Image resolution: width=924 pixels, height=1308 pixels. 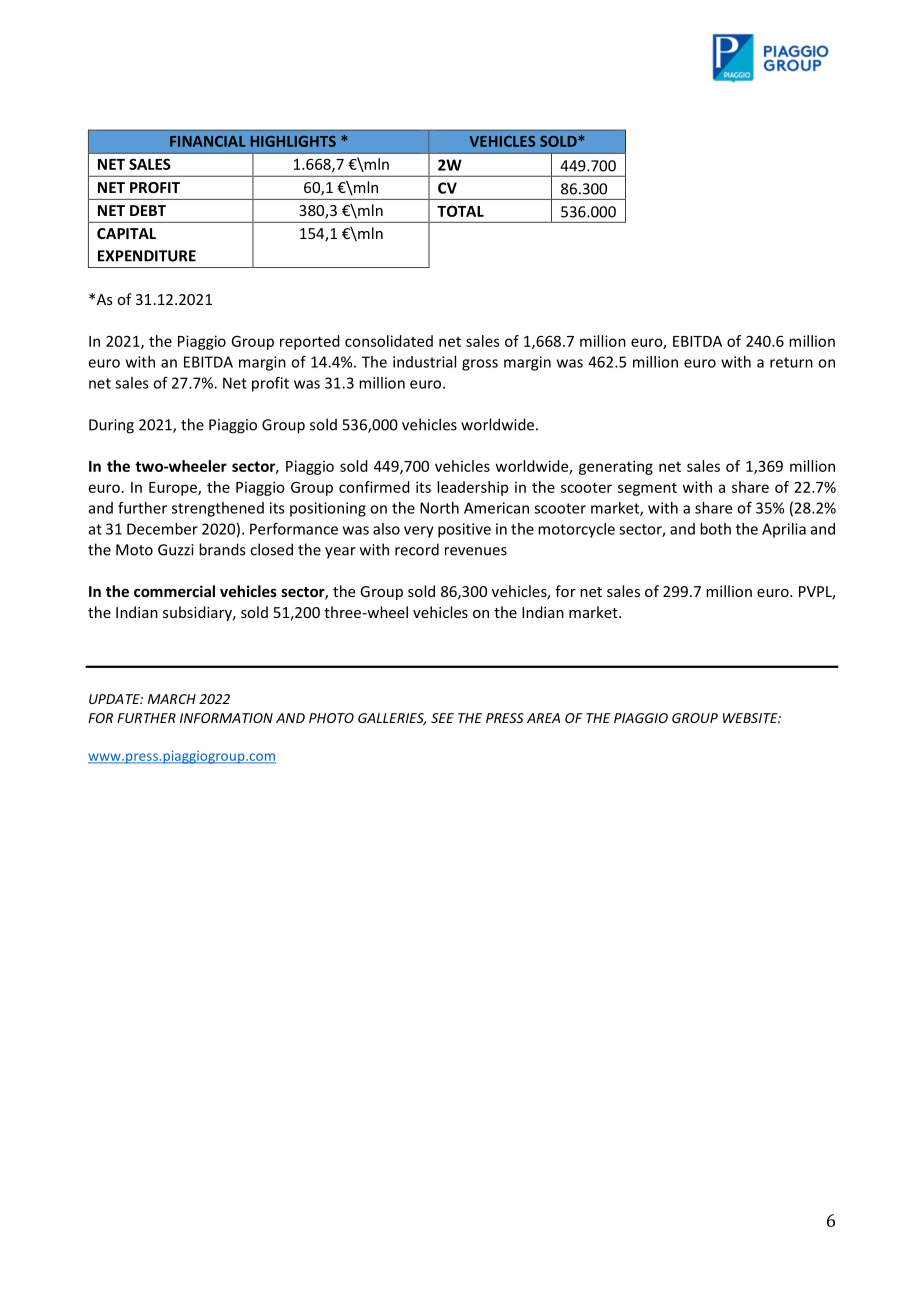 What do you see at coordinates (310, 342) in the screenshot?
I see `reported` at bounding box center [310, 342].
